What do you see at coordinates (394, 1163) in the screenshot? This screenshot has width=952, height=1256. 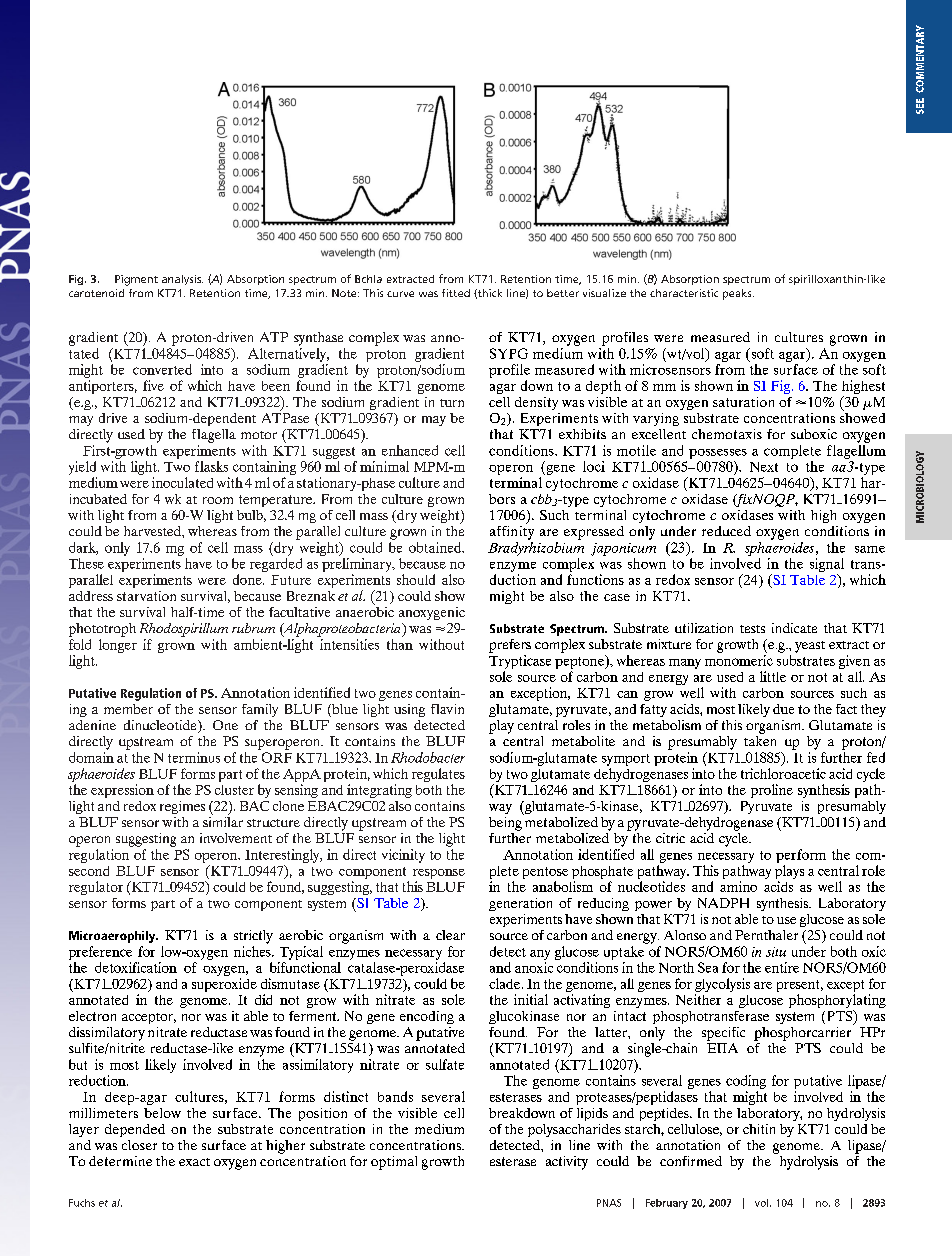 I see `optimal` at bounding box center [394, 1163].
